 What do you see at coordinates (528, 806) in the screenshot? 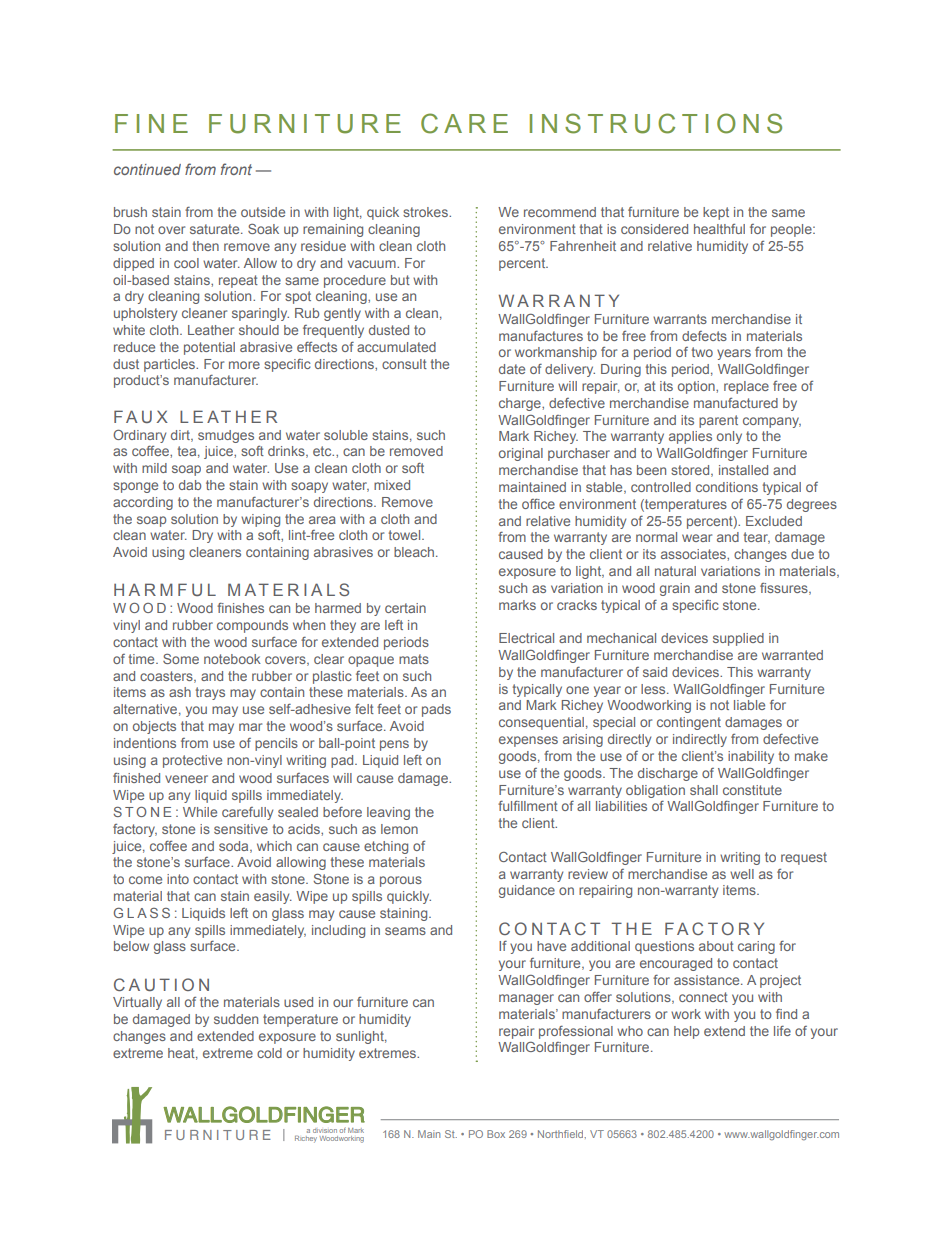
I see `fulfillment` at bounding box center [528, 806].
